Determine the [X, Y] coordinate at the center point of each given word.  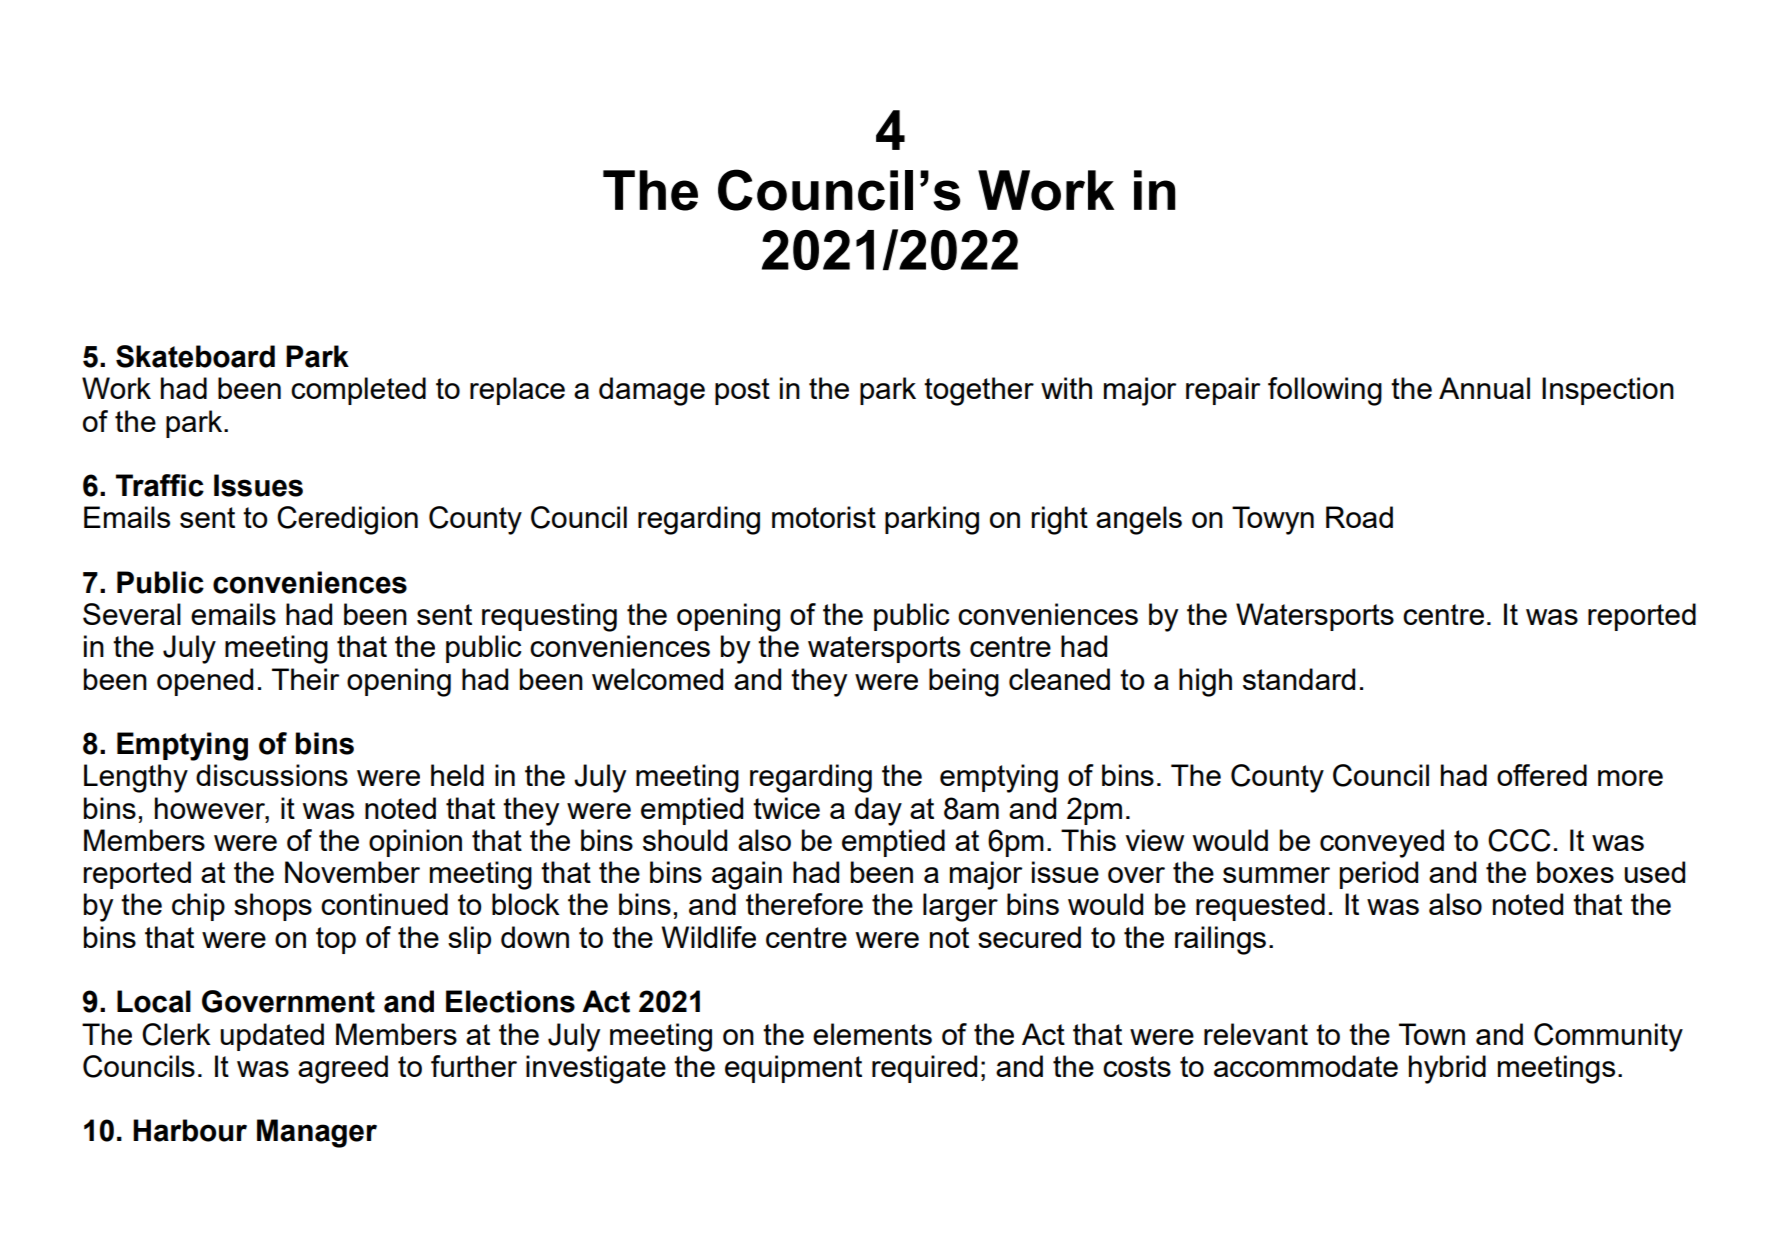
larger [960, 907]
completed [358, 391]
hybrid [1447, 1069]
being [964, 682]
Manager [317, 1133]
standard [1299, 679]
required [924, 1069]
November [352, 872]
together [979, 391]
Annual [1484, 388]
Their [305, 679]
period [1379, 875]
